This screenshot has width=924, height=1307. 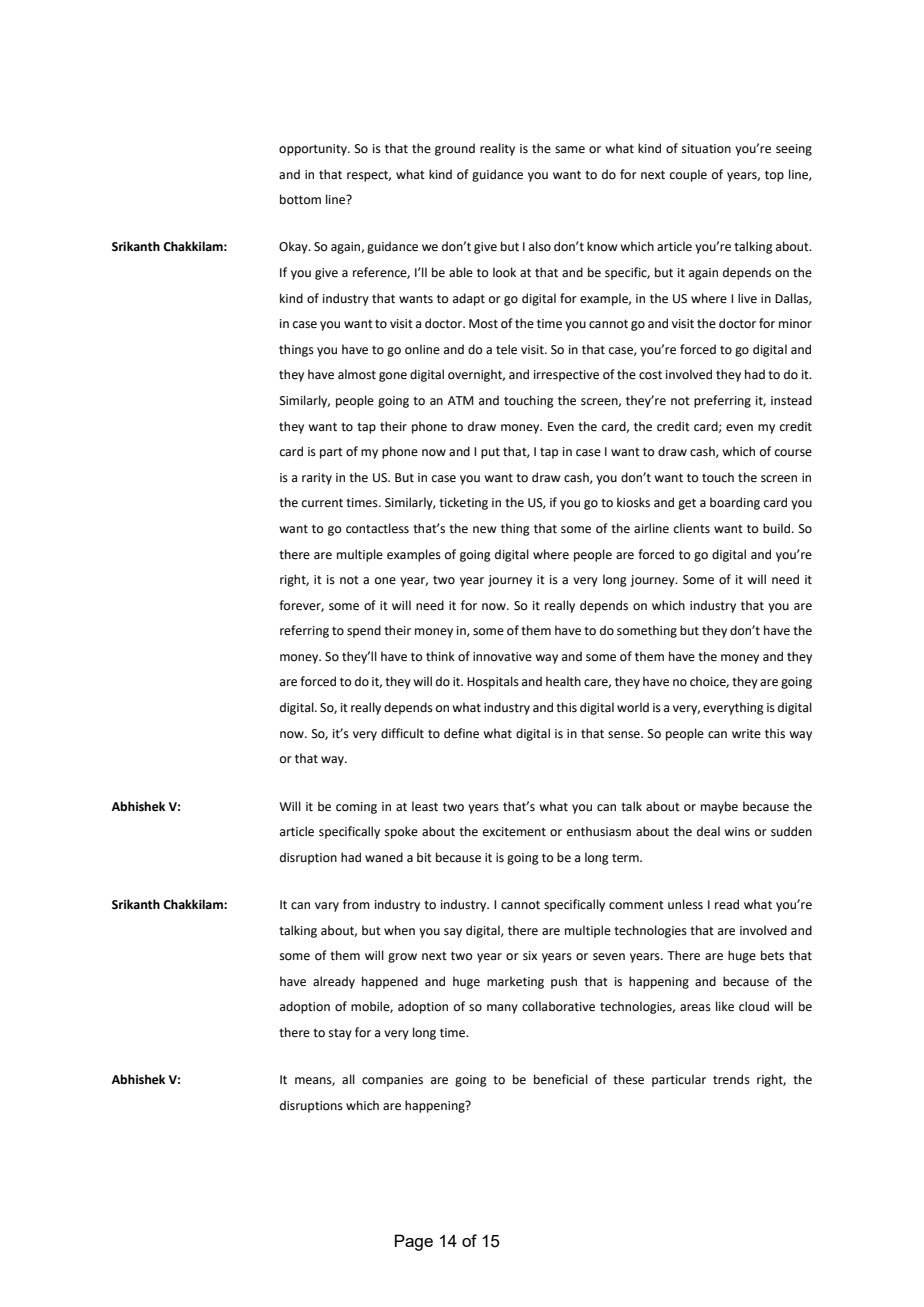 I want to click on opportunity, so click(x=314, y=150).
